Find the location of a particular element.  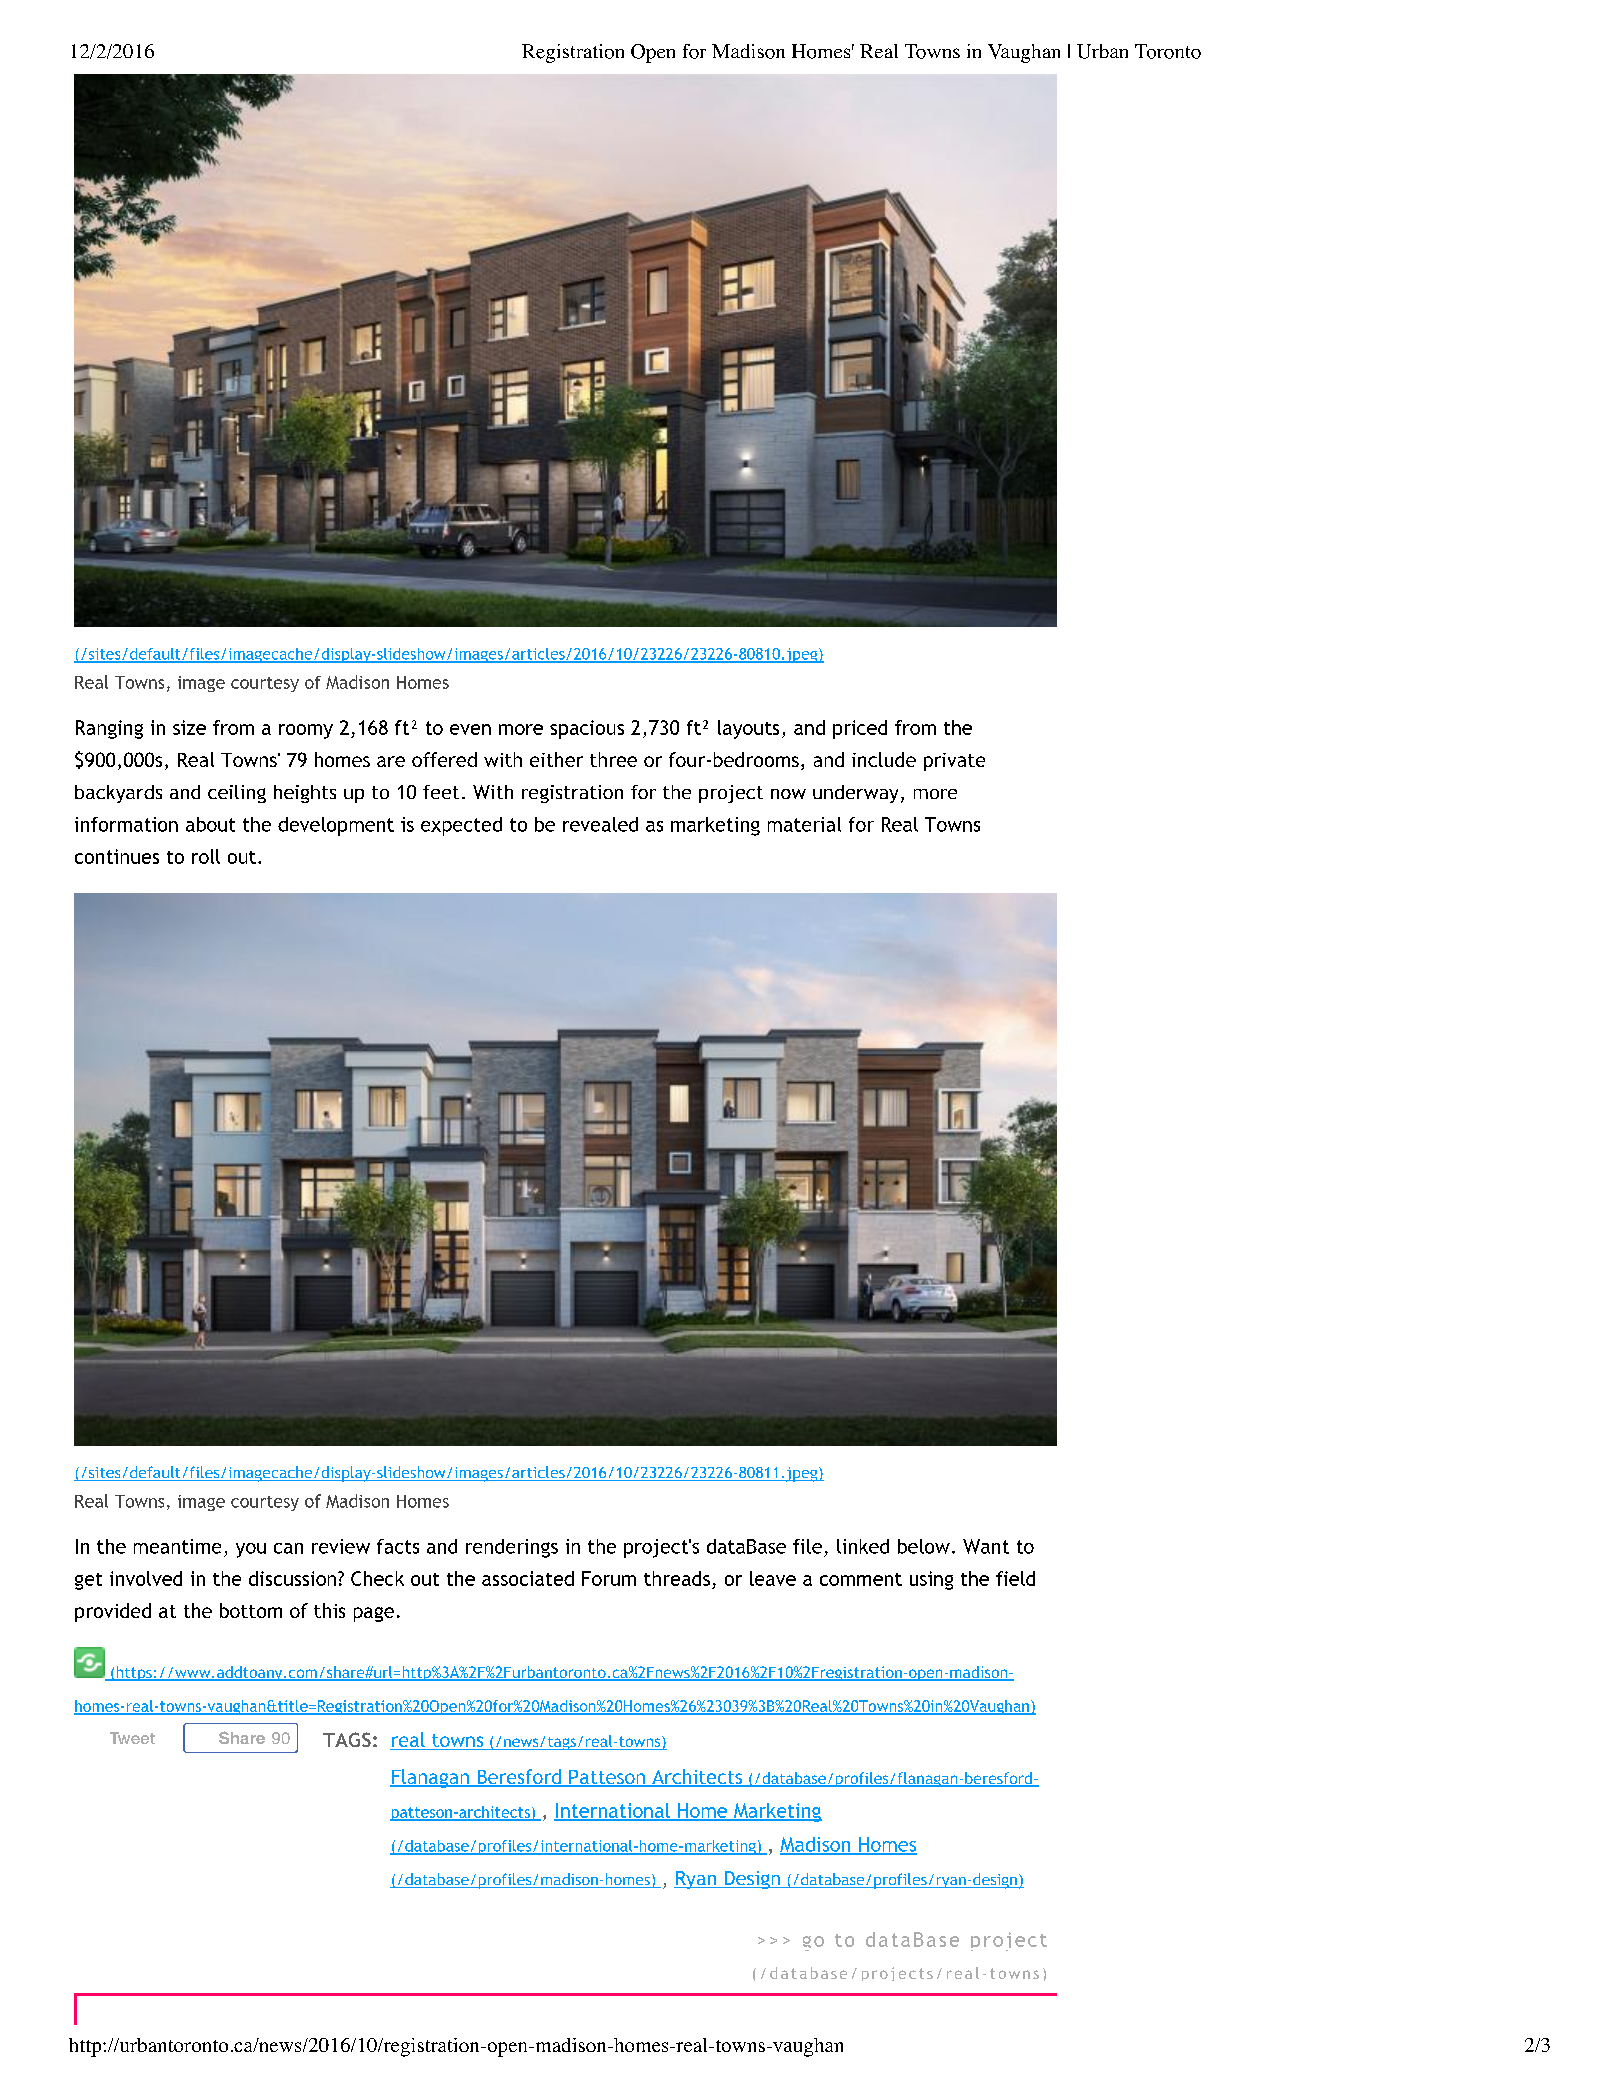

size is located at coordinates (189, 727).
